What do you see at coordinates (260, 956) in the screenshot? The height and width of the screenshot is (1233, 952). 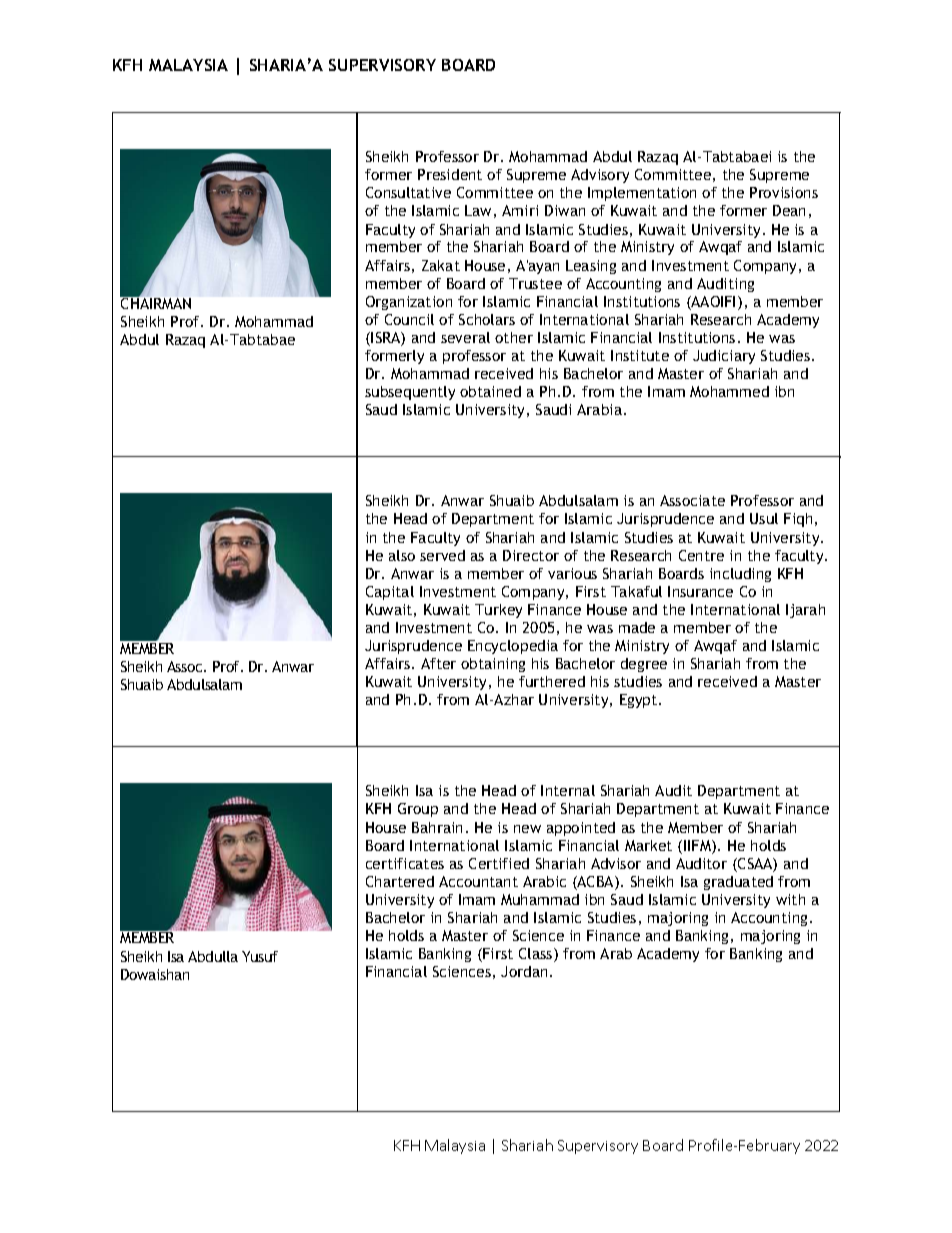 I see `Yusuf` at bounding box center [260, 956].
